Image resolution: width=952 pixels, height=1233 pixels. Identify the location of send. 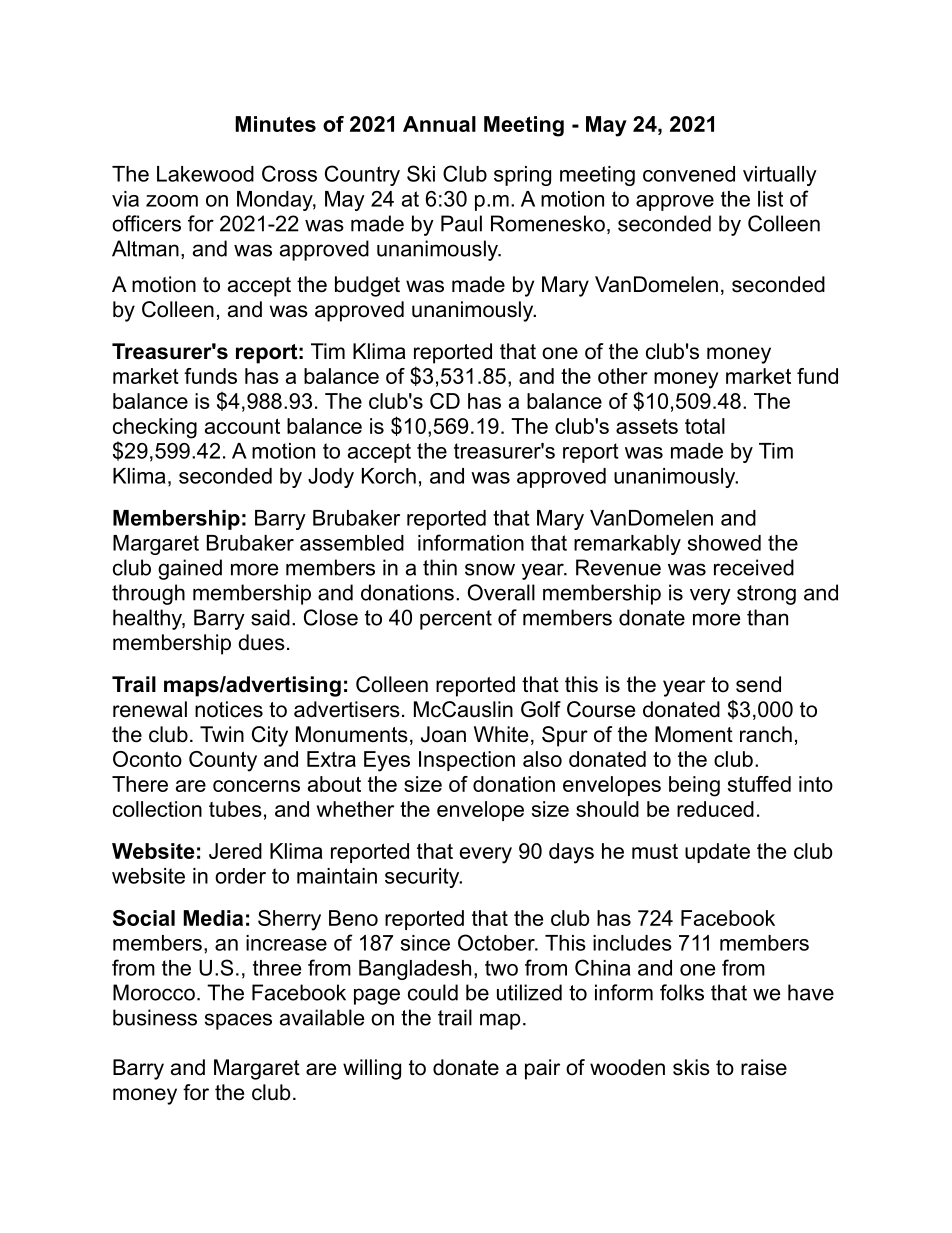
(758, 684).
